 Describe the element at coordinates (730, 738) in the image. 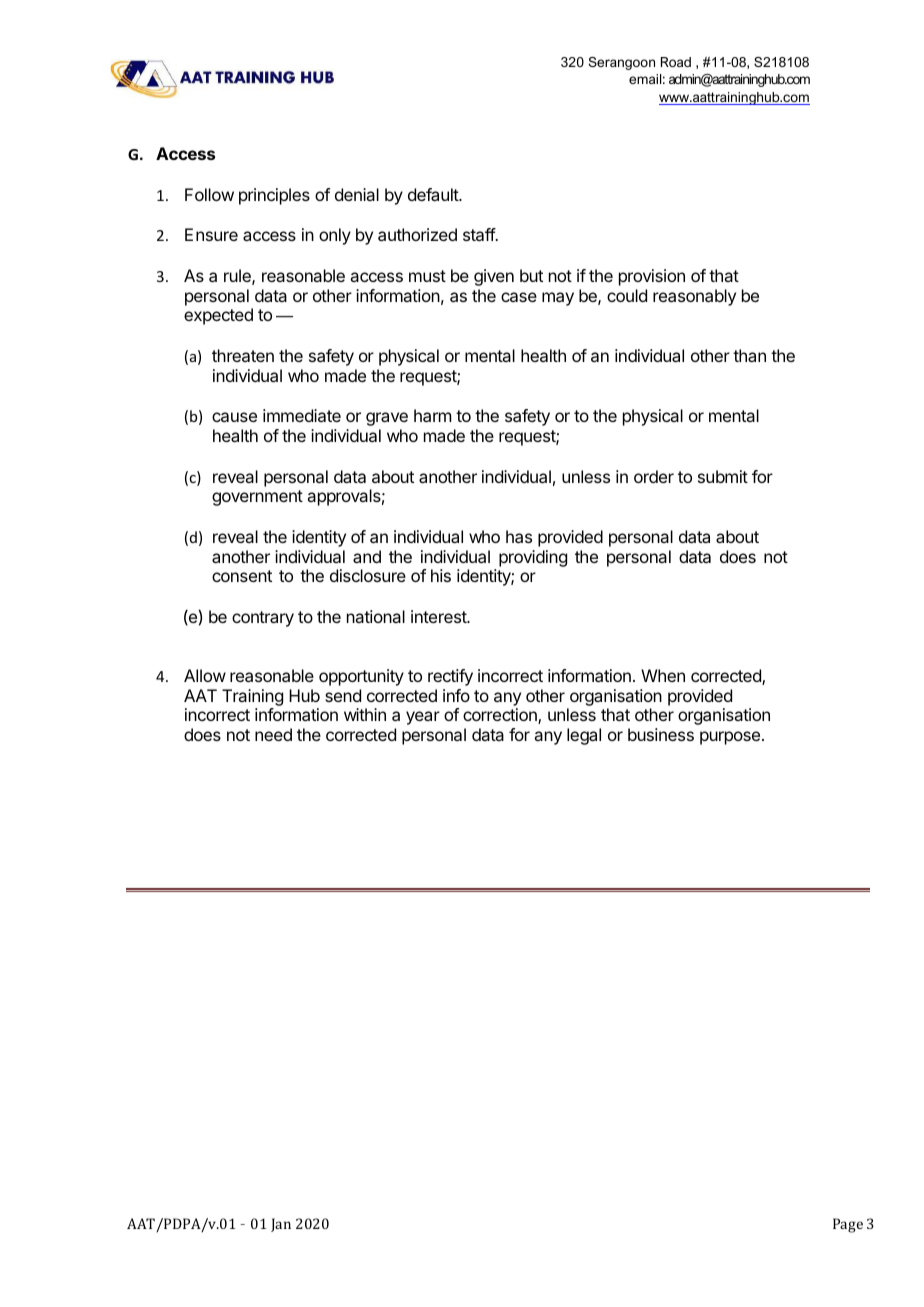

I see `purpose` at that location.
